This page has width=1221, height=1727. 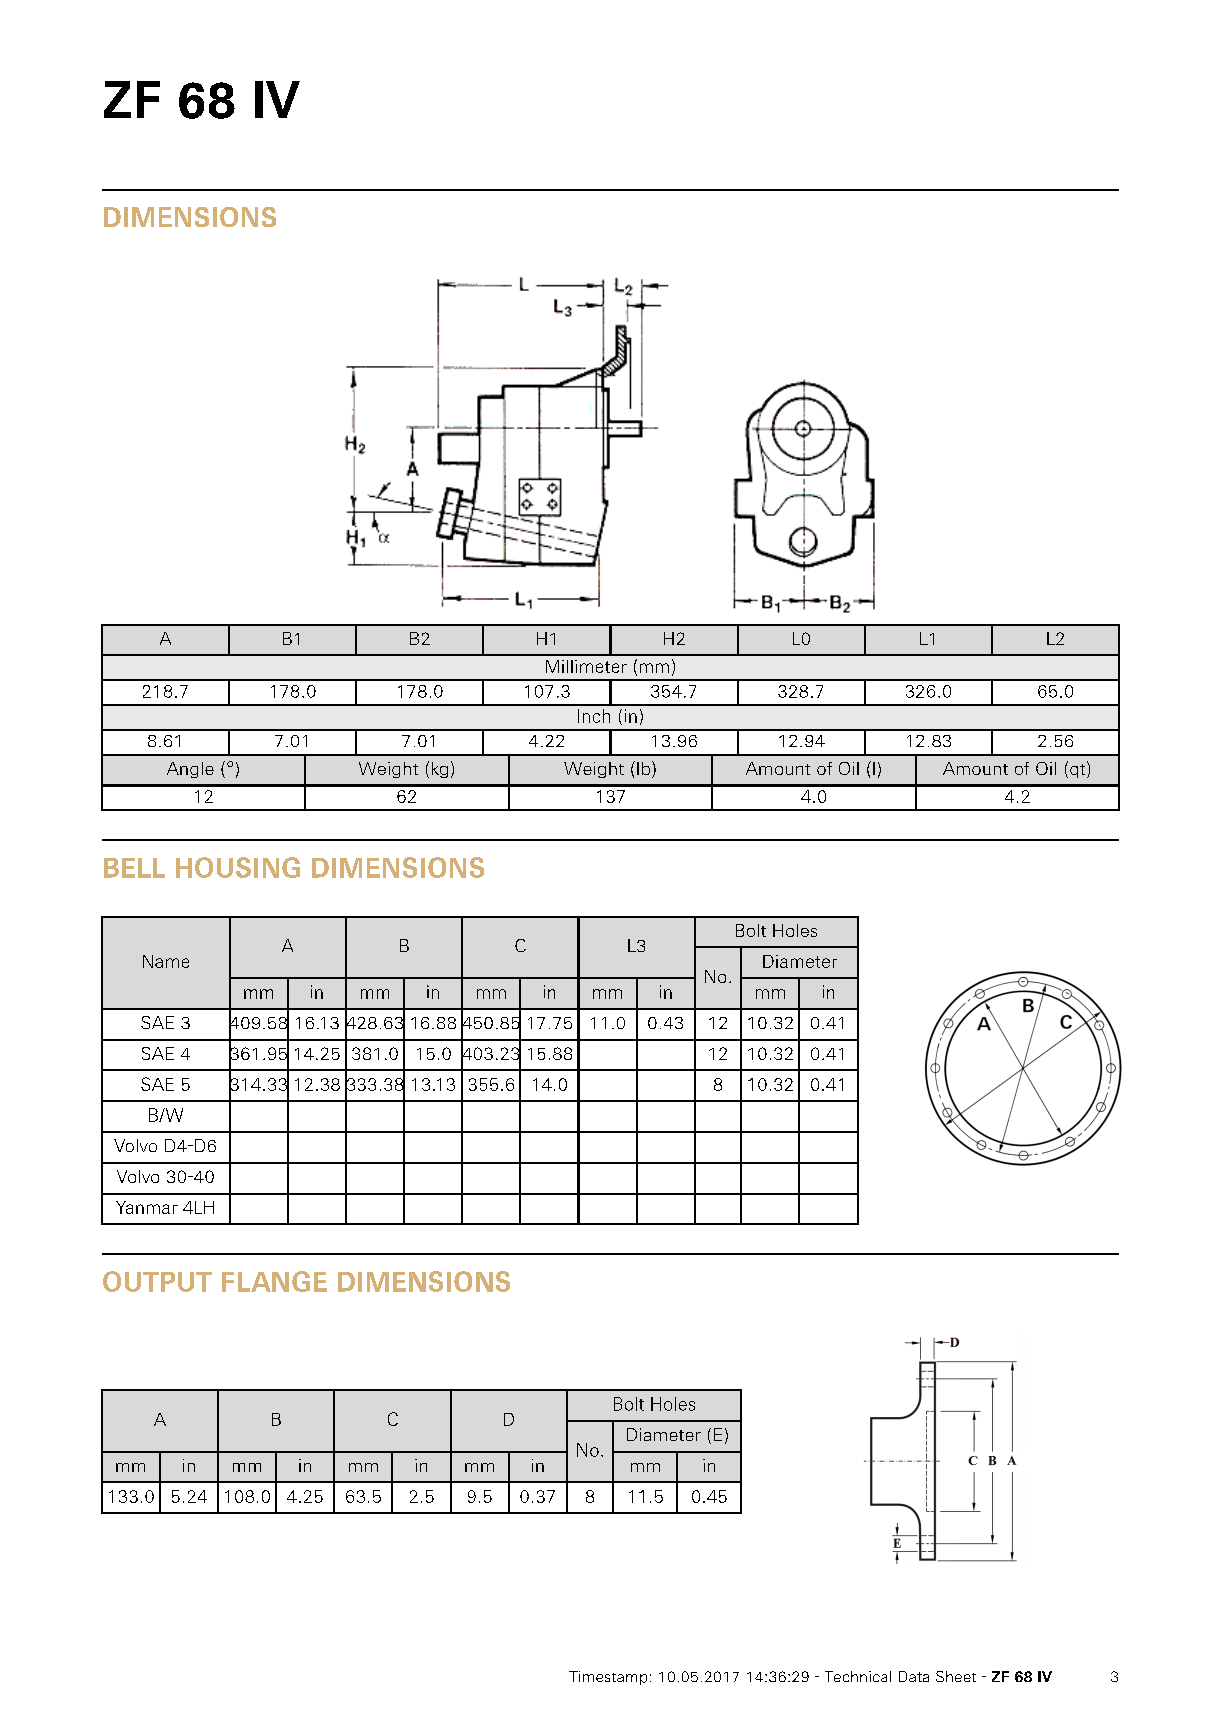 What do you see at coordinates (858, 1676) in the page?
I see `Technical` at bounding box center [858, 1676].
